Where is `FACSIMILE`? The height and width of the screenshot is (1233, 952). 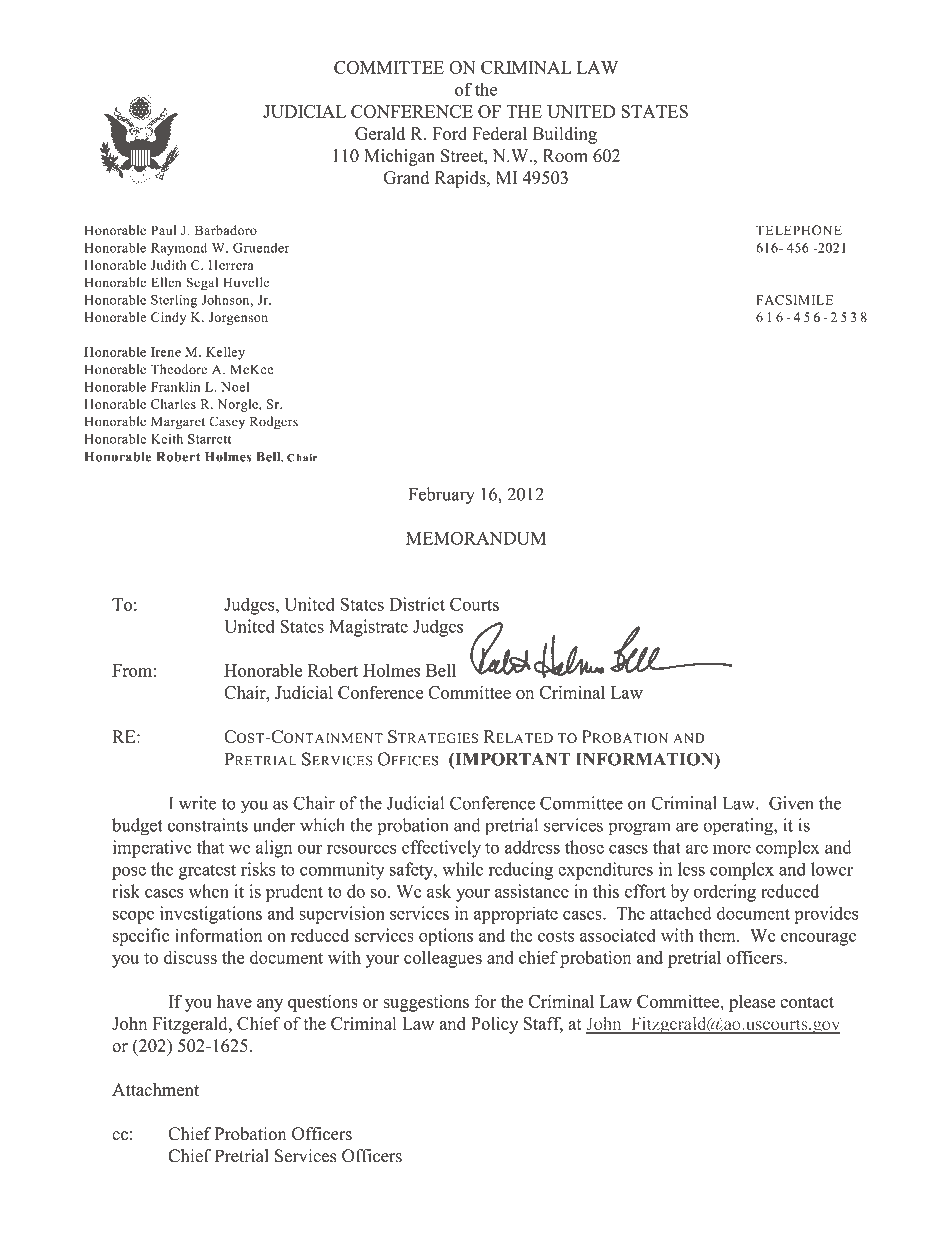
FACSIMILE is located at coordinates (794, 300).
